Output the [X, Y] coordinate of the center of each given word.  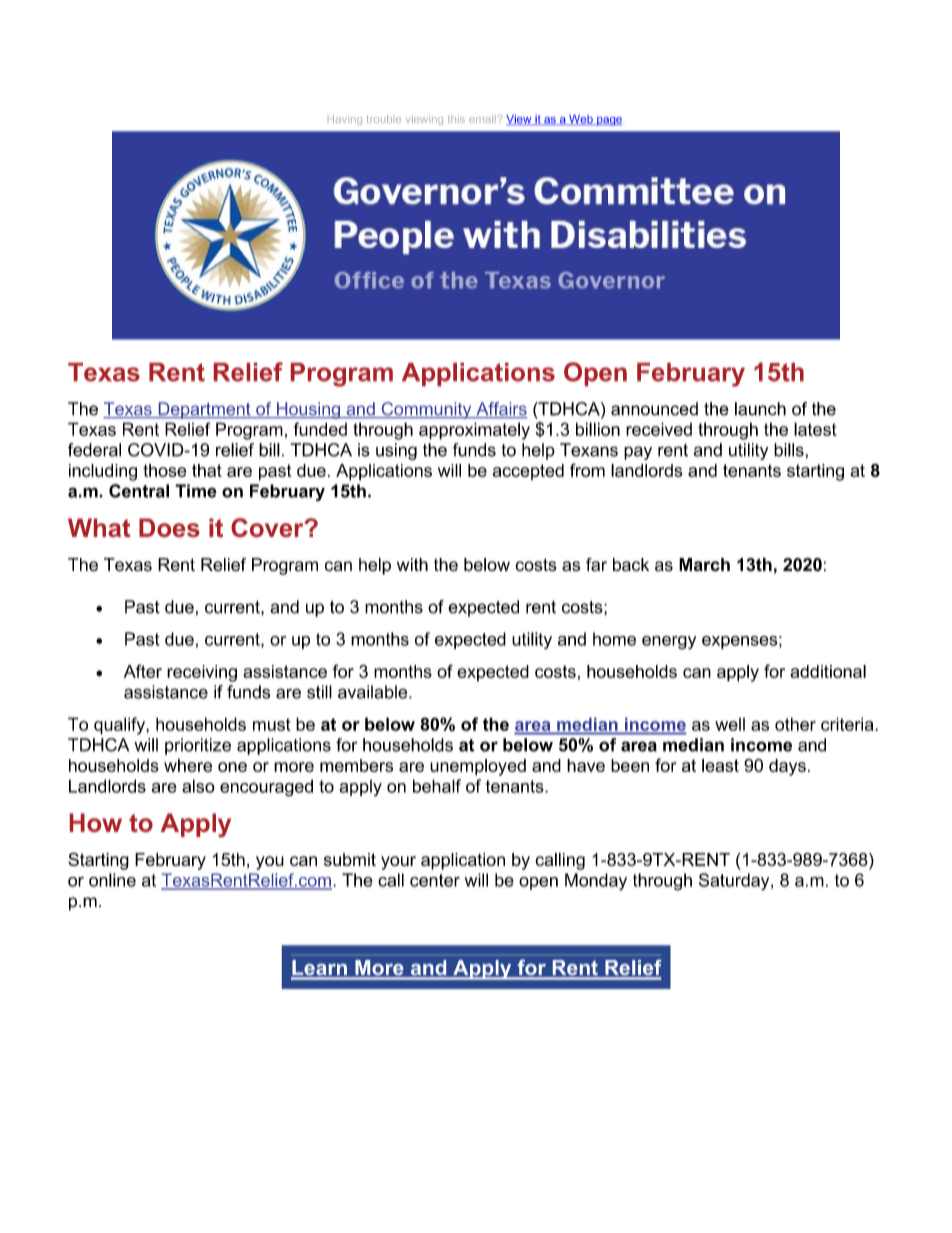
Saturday [735, 882]
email [483, 119]
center [435, 880]
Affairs [500, 410]
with [412, 564]
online [112, 880]
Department [204, 410]
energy [669, 643]
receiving [202, 673]
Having [345, 120]
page [608, 121]
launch [760, 409]
